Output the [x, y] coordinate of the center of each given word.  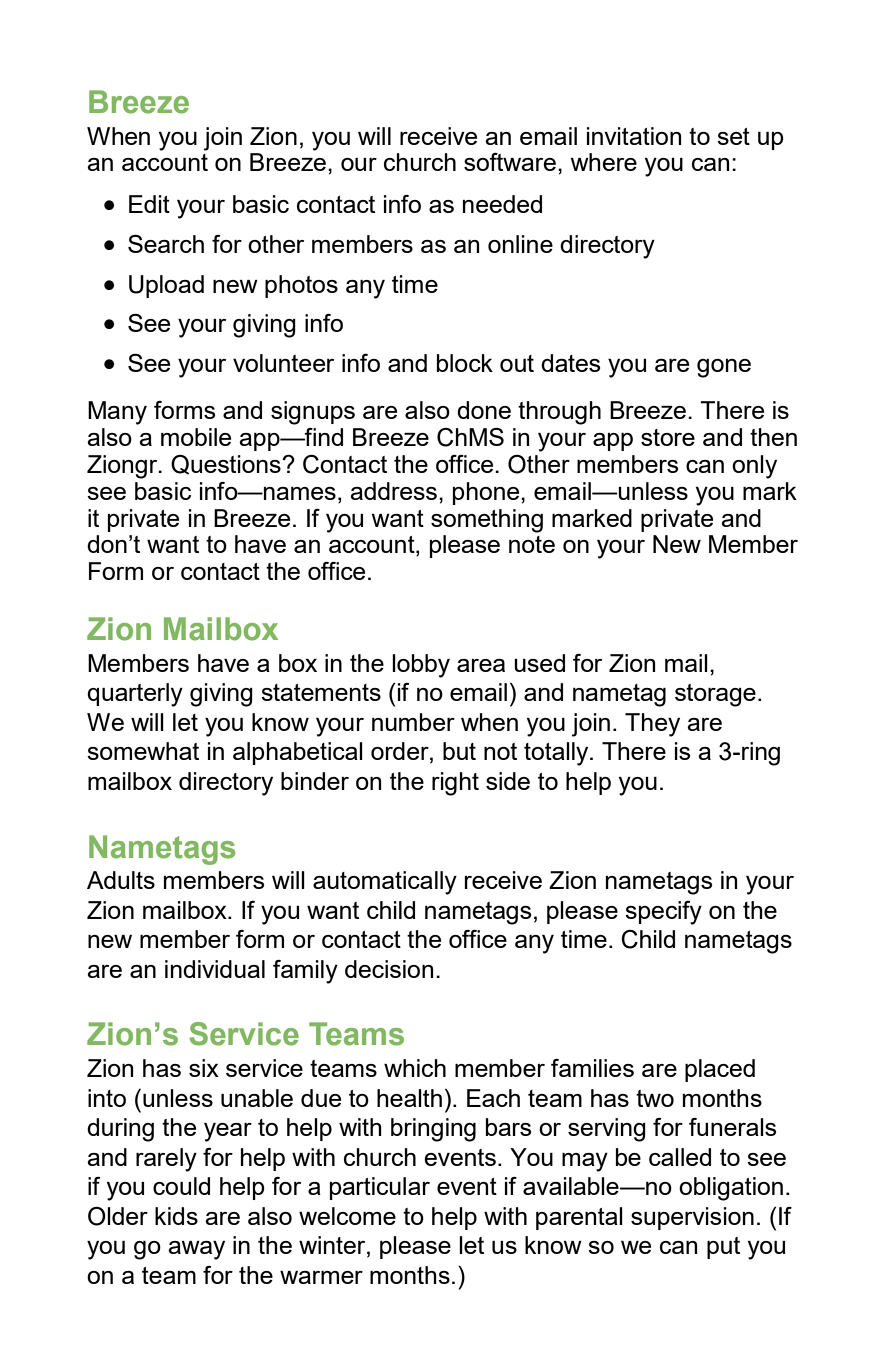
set [733, 136]
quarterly [135, 695]
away [196, 1250]
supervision [692, 1218]
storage [715, 695]
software [510, 162]
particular [380, 1188]
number [413, 722]
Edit [149, 204]
